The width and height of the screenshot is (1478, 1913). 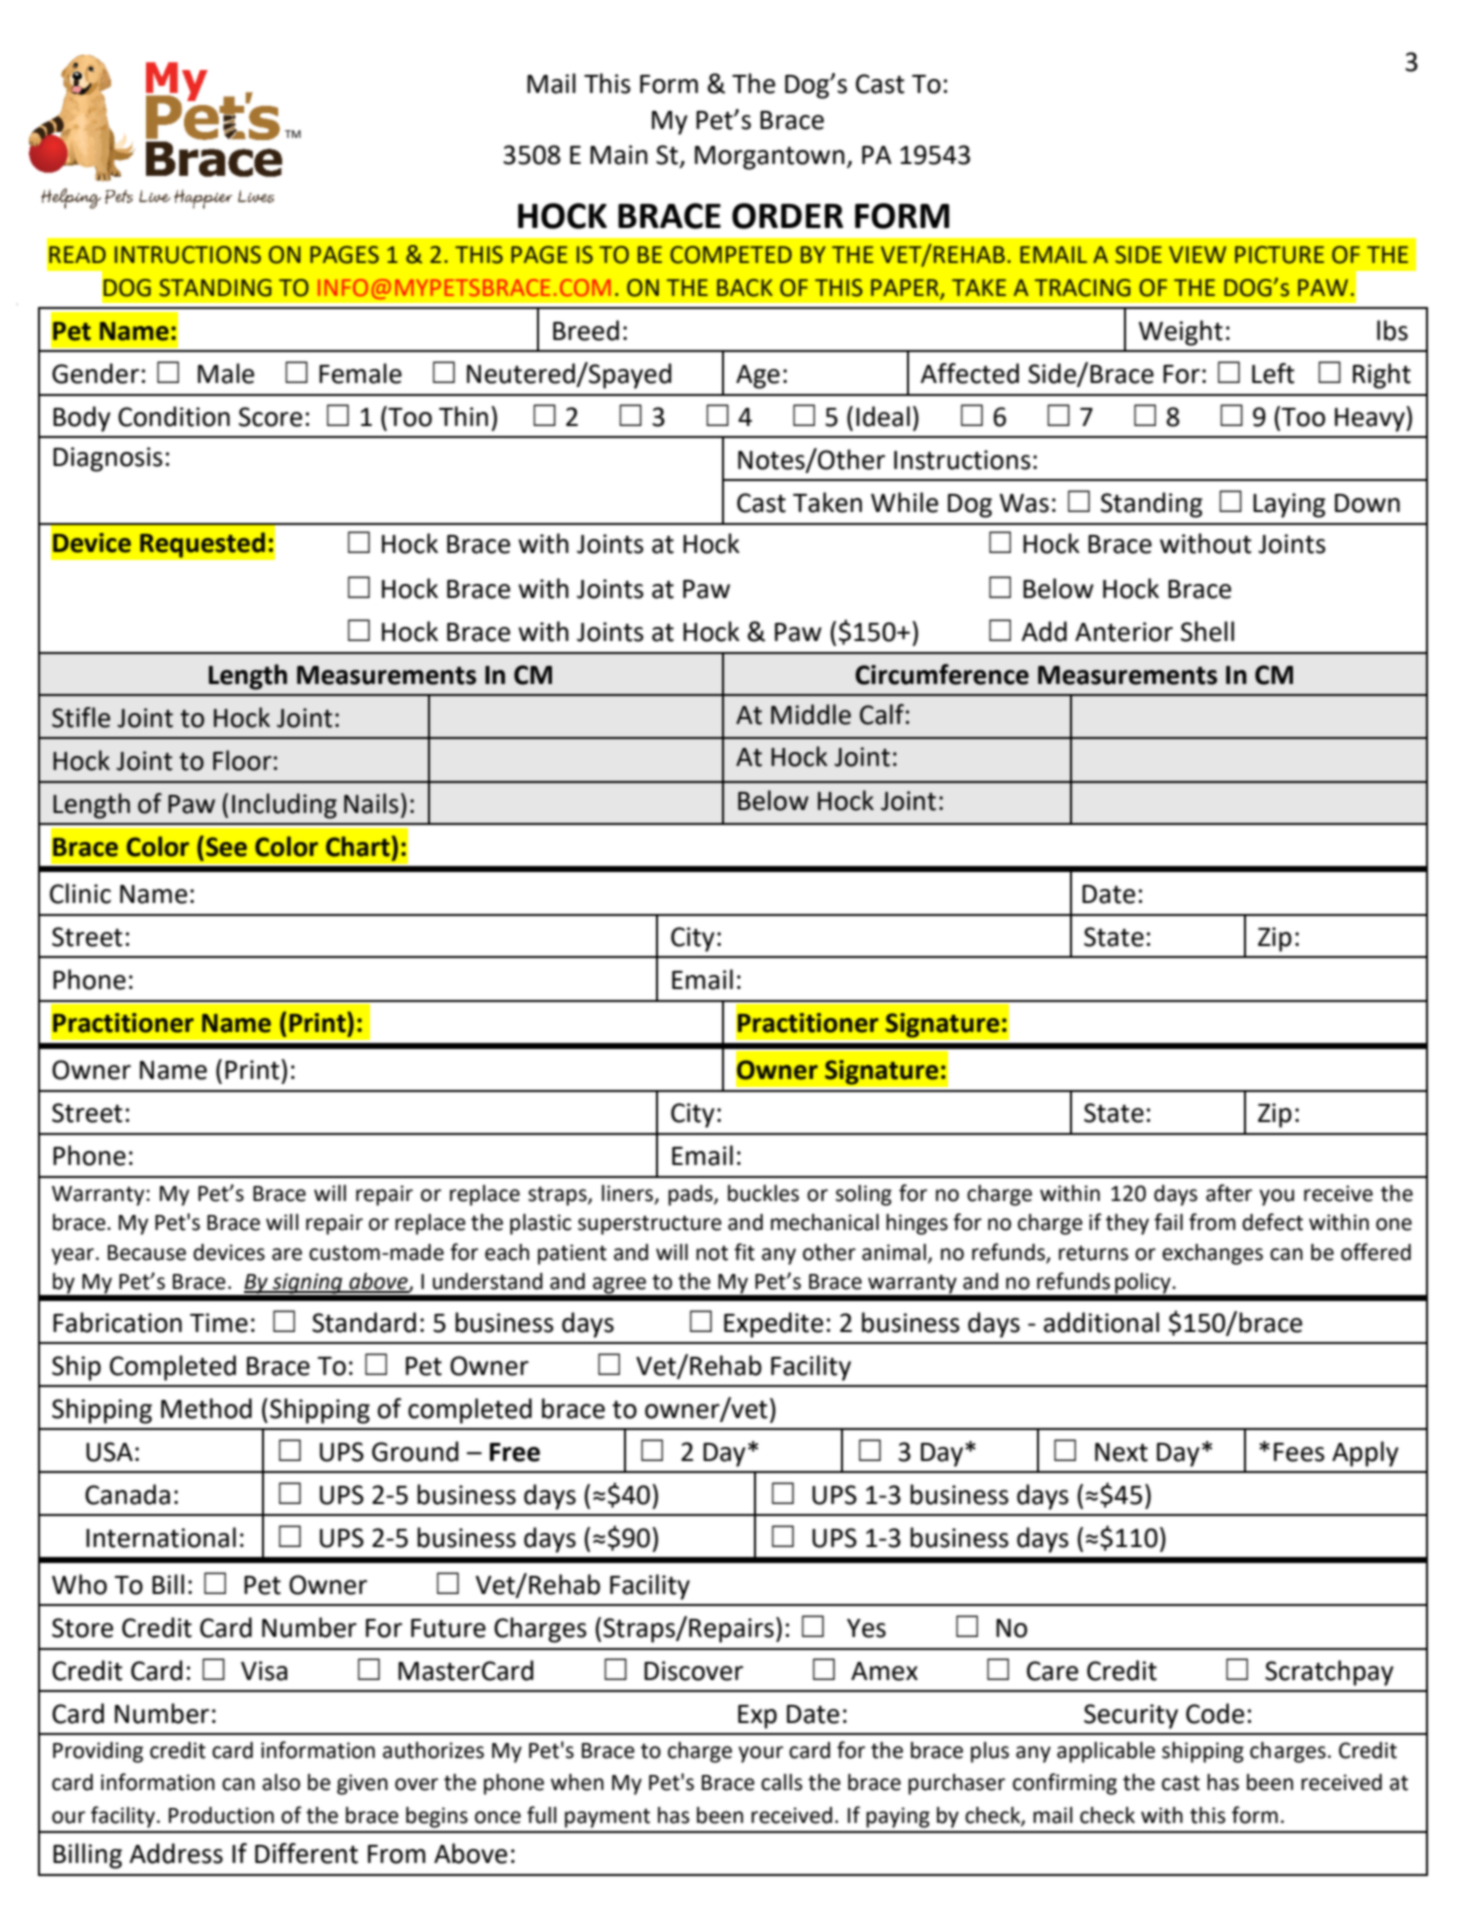 I want to click on Expedite, so click(x=773, y=1325).
